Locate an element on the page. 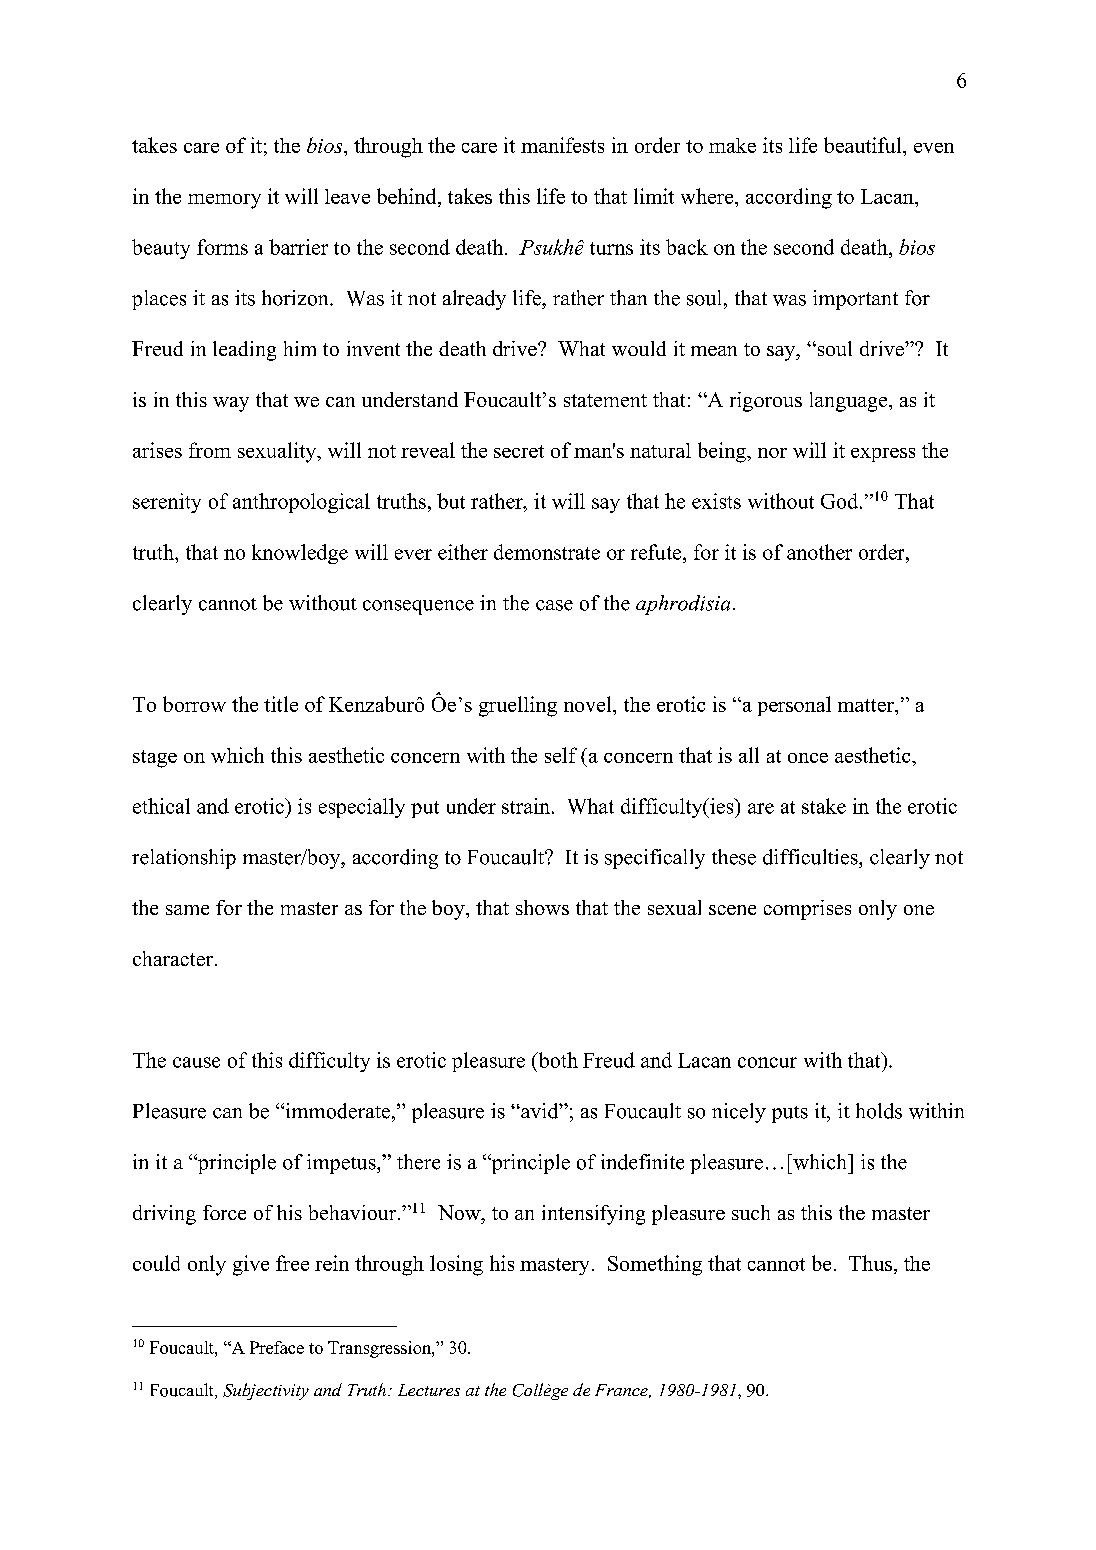  secret is located at coordinates (519, 451).
